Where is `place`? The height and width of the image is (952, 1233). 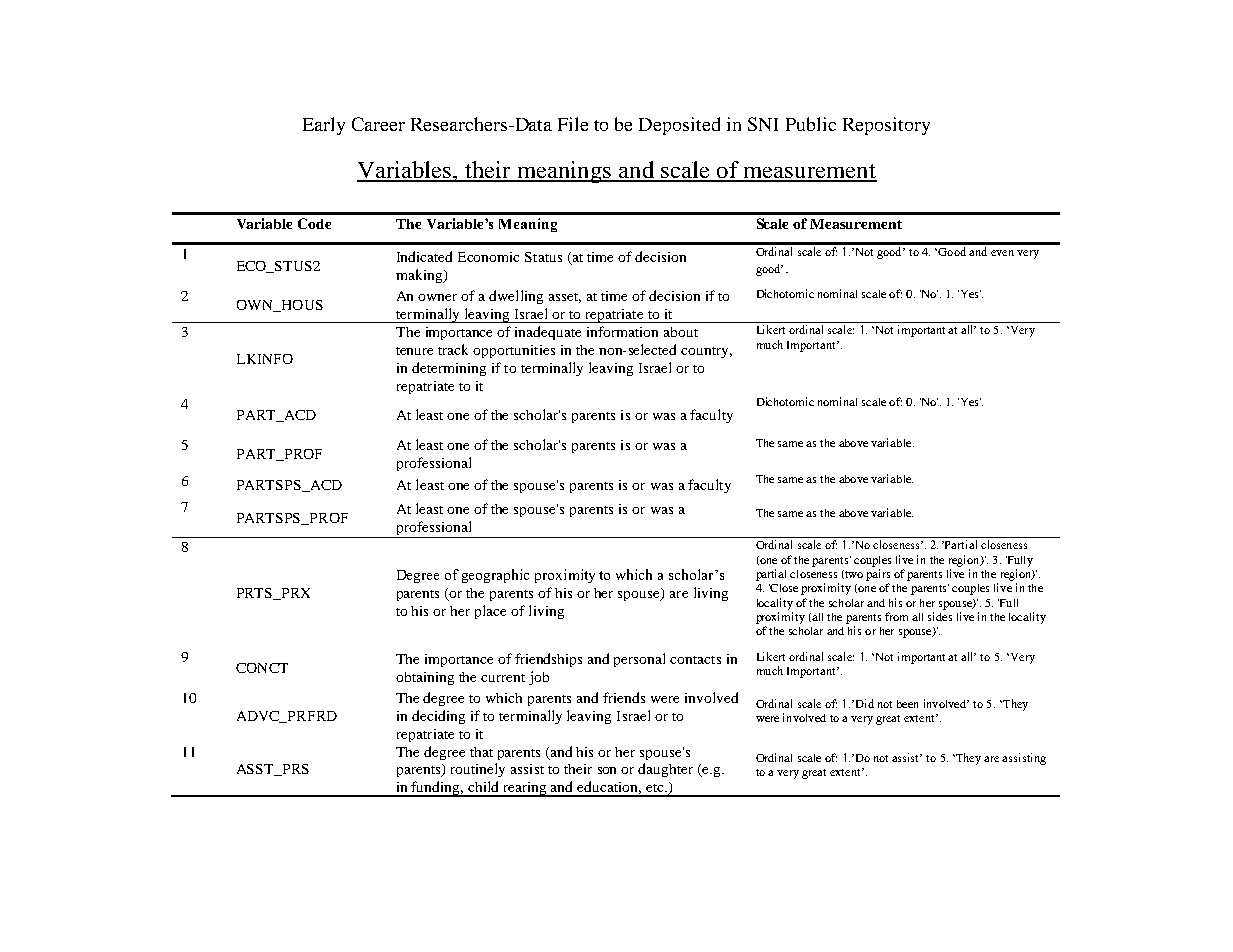
place is located at coordinates (490, 612).
